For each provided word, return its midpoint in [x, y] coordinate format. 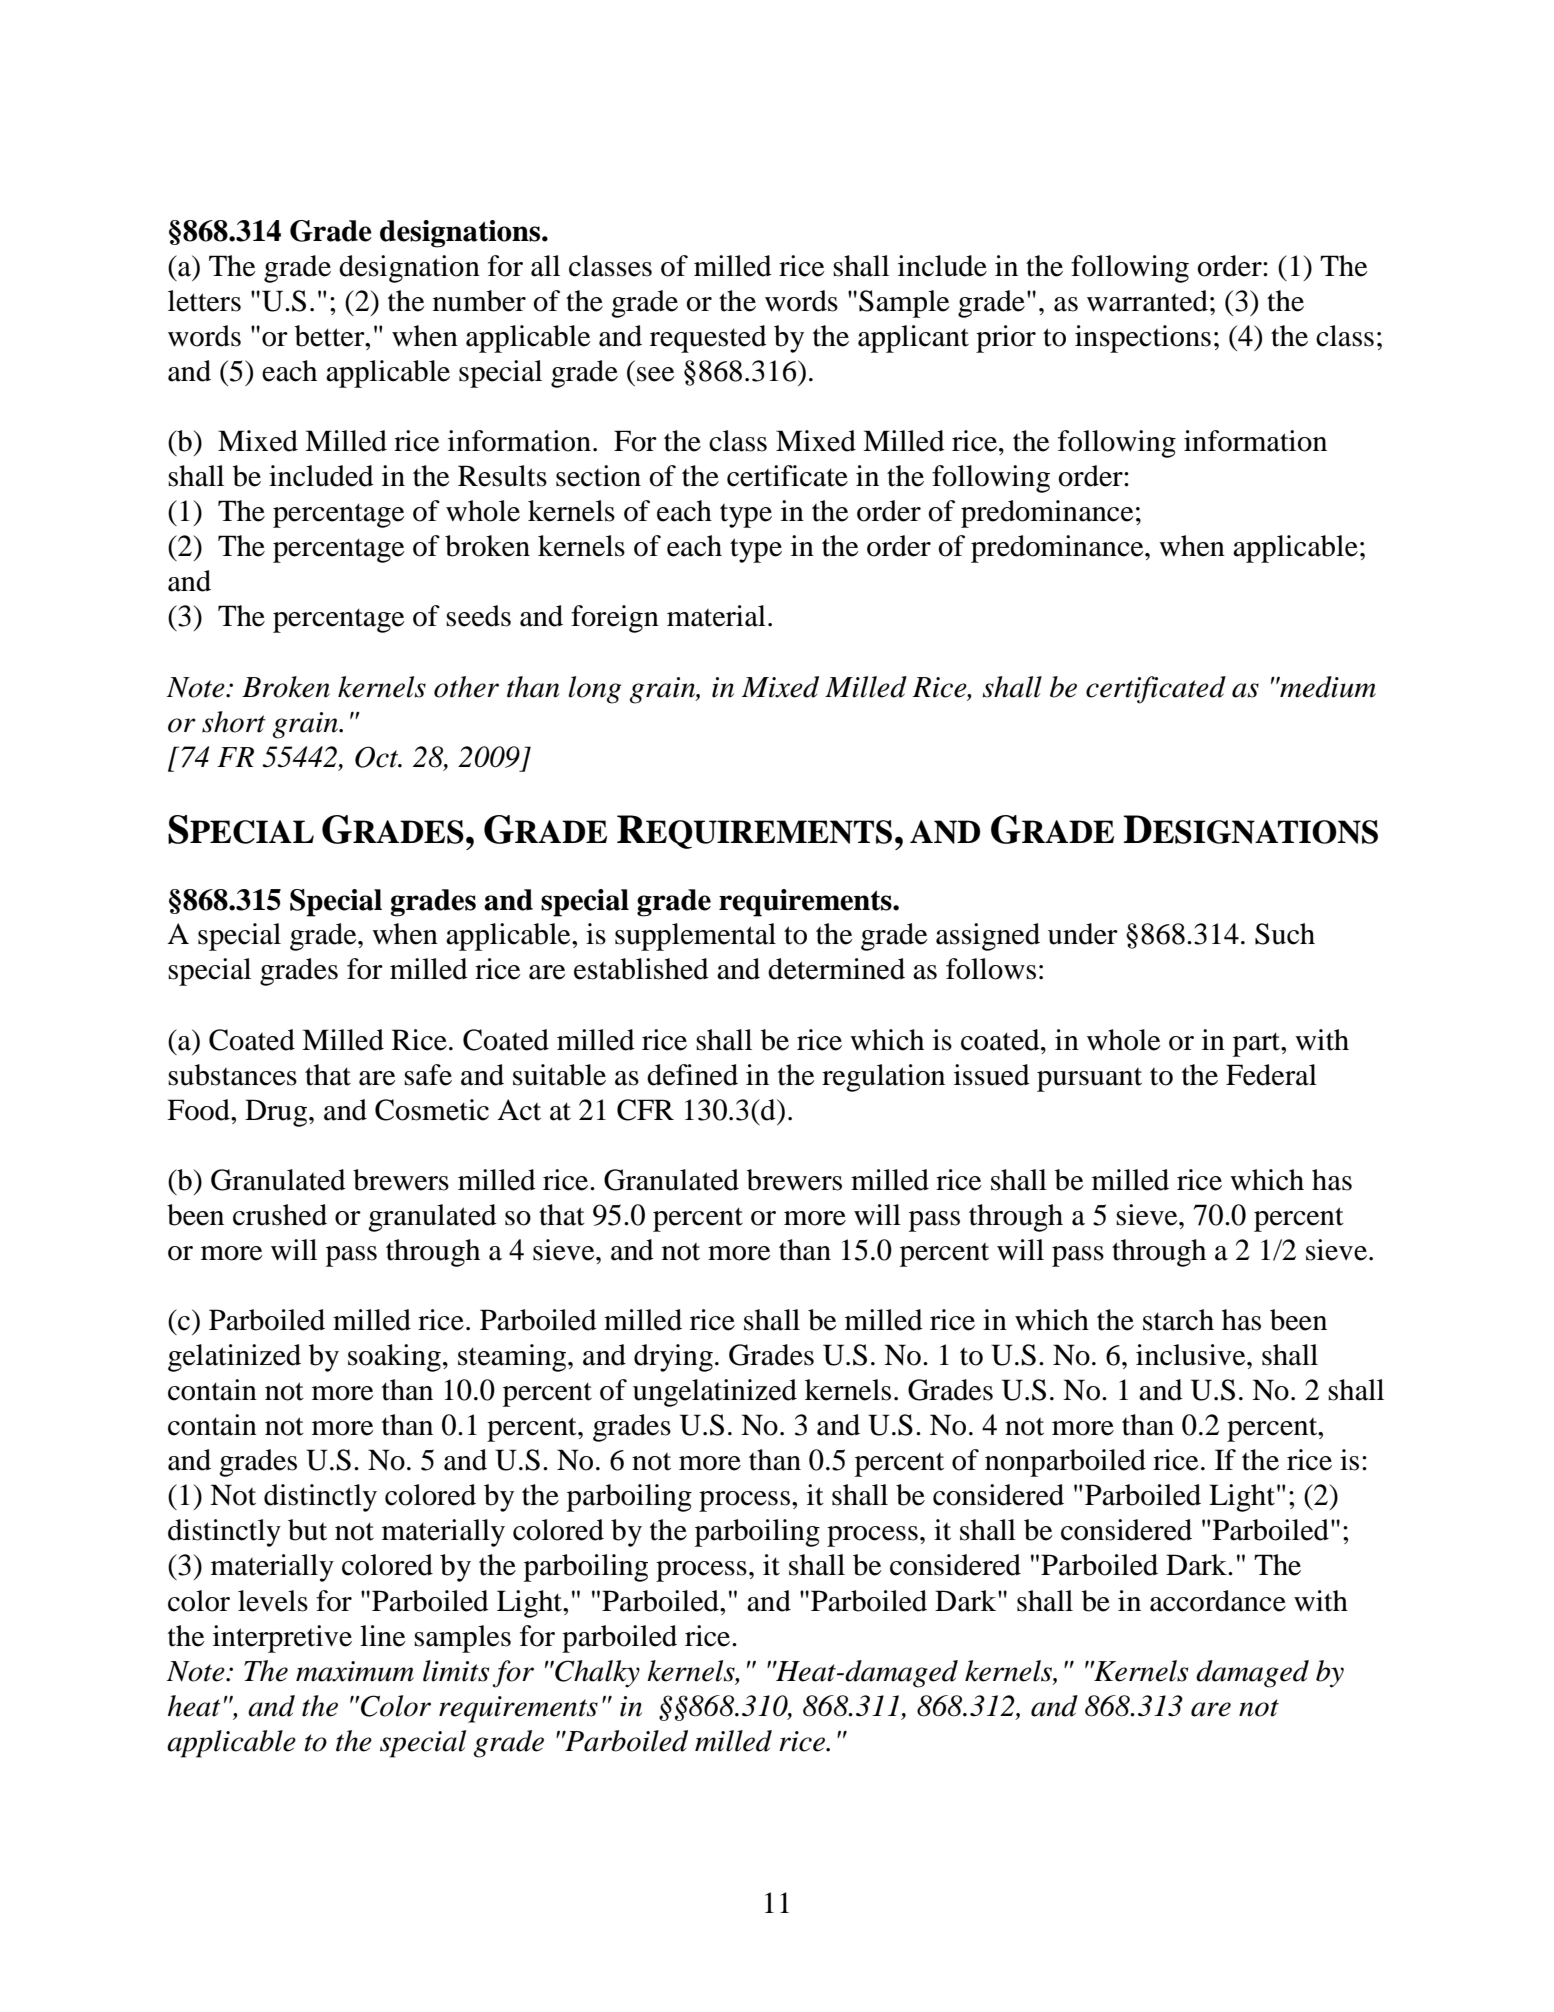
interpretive [282, 1639]
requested [708, 339]
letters [204, 301]
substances [232, 1075]
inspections [1143, 339]
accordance [1218, 1601]
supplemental [695, 937]
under [1083, 934]
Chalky [596, 1674]
